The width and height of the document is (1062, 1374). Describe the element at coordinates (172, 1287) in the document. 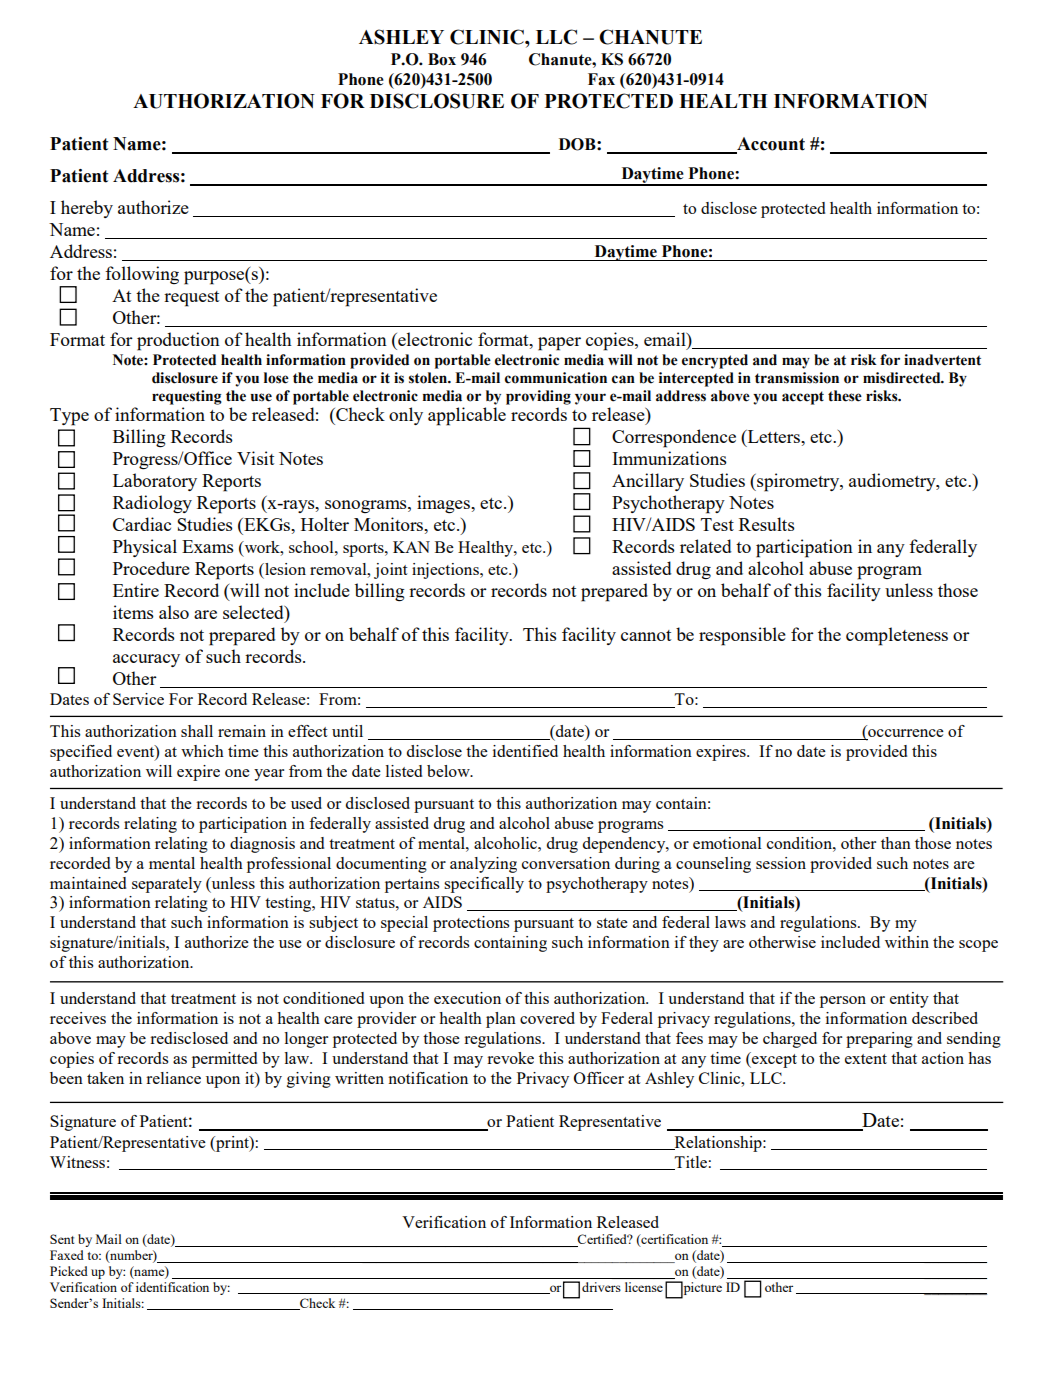

I see `identification` at that location.
